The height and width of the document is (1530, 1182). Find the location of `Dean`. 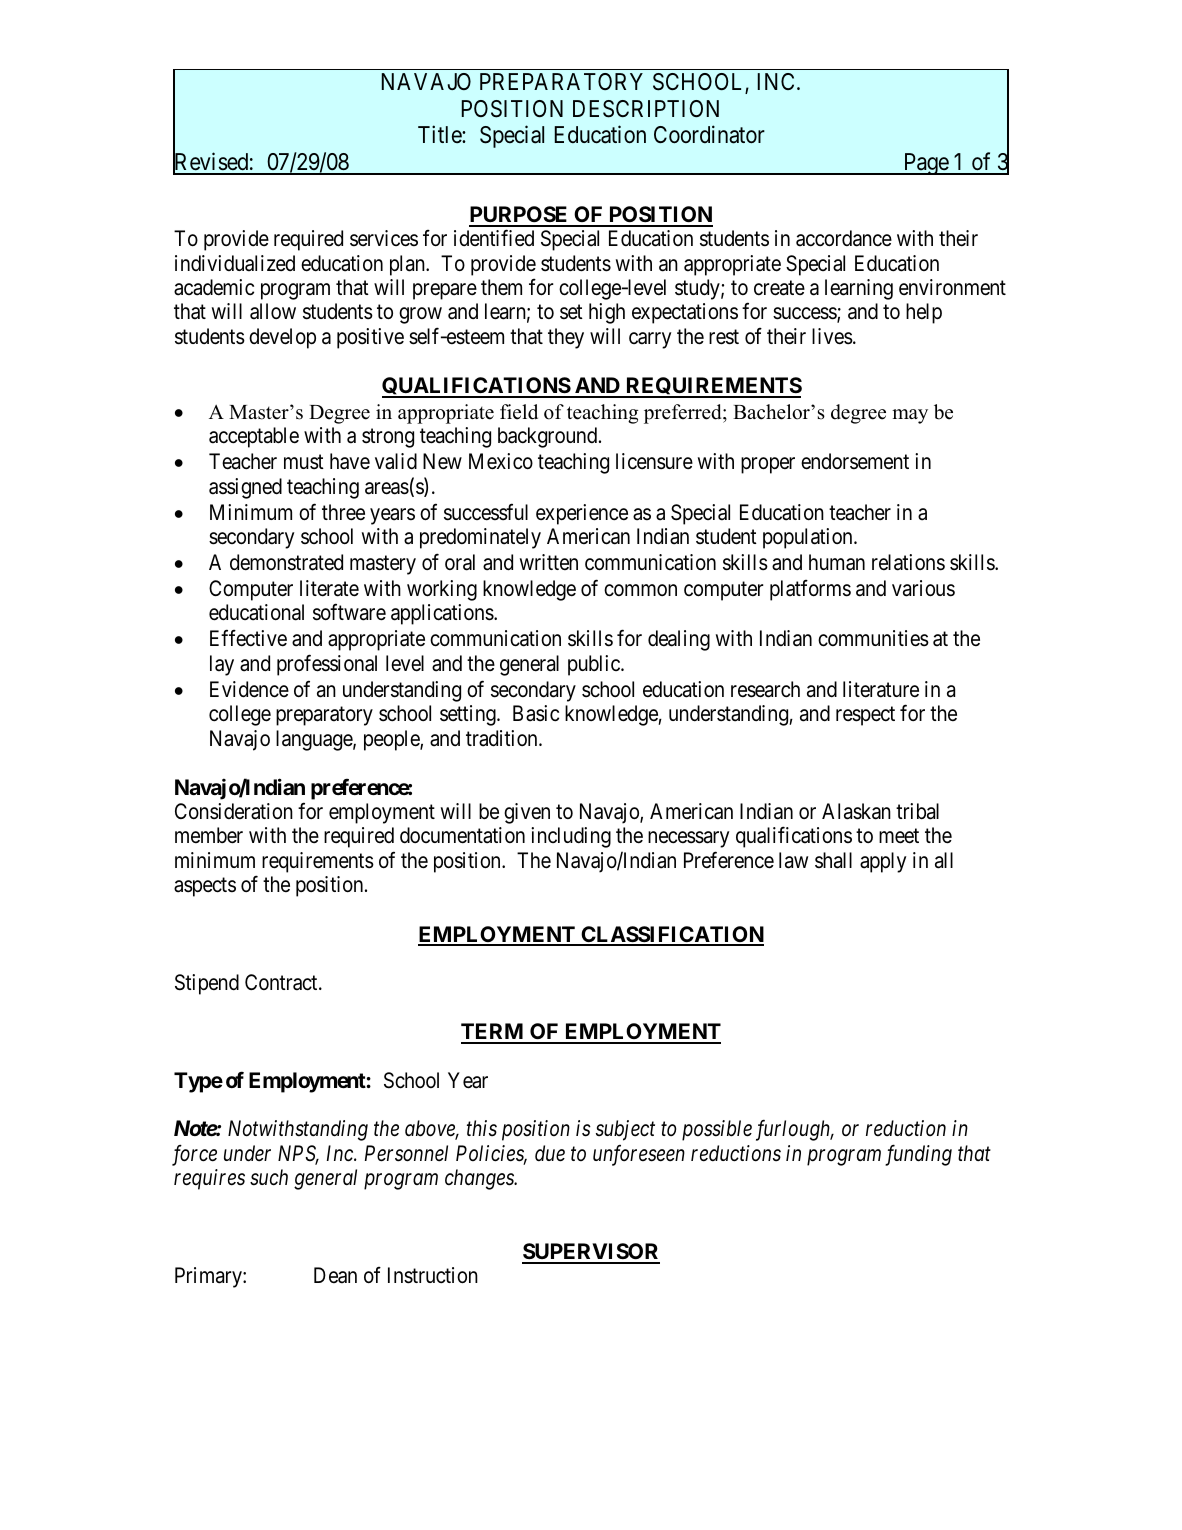

Dean is located at coordinates (335, 1275).
